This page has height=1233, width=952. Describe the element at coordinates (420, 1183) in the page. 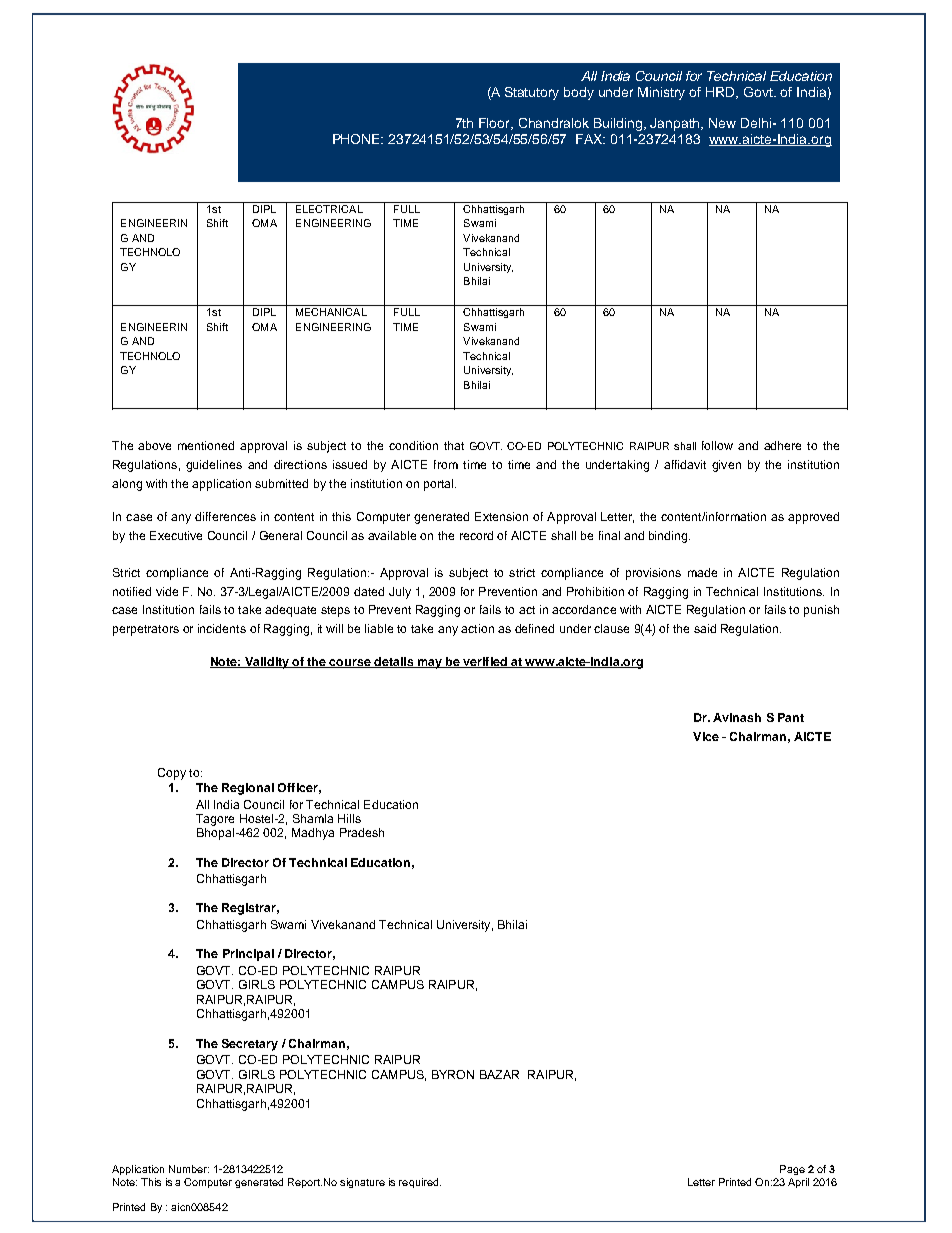

I see `required` at that location.
